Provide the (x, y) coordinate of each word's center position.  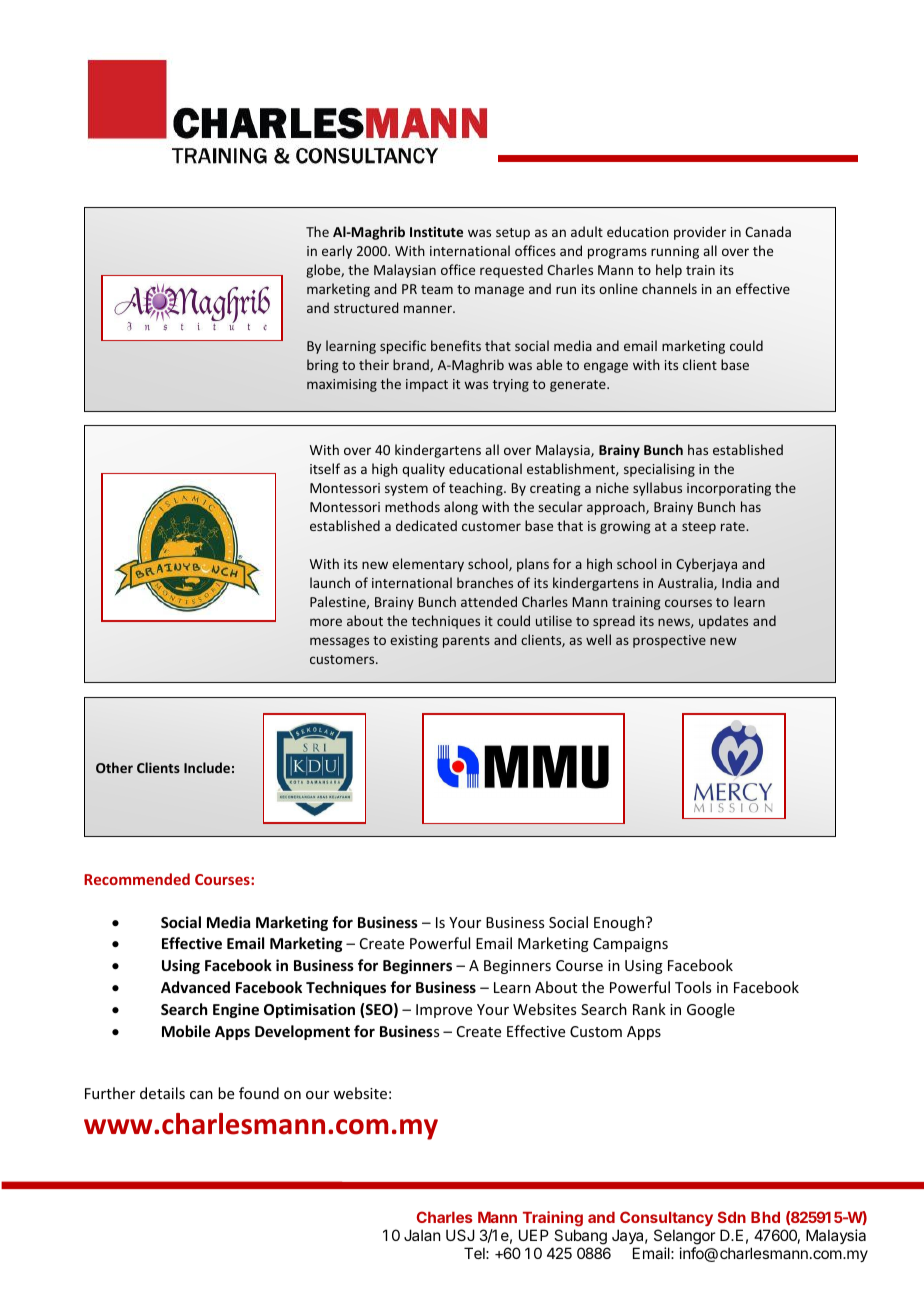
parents (466, 642)
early (337, 252)
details (162, 1093)
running (675, 252)
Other (114, 767)
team (437, 289)
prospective (669, 641)
